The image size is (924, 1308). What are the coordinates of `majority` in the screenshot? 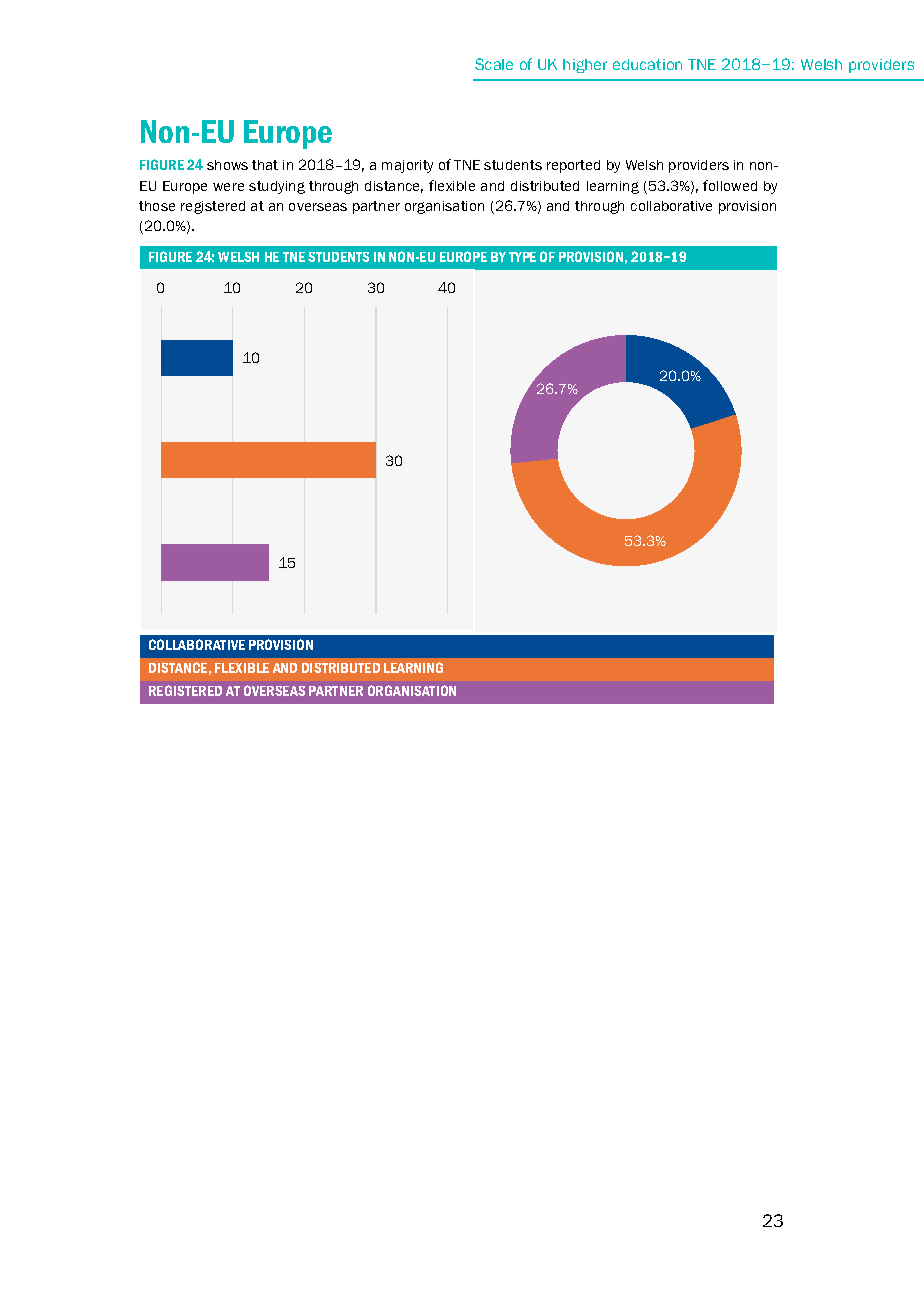 It's located at (407, 166).
